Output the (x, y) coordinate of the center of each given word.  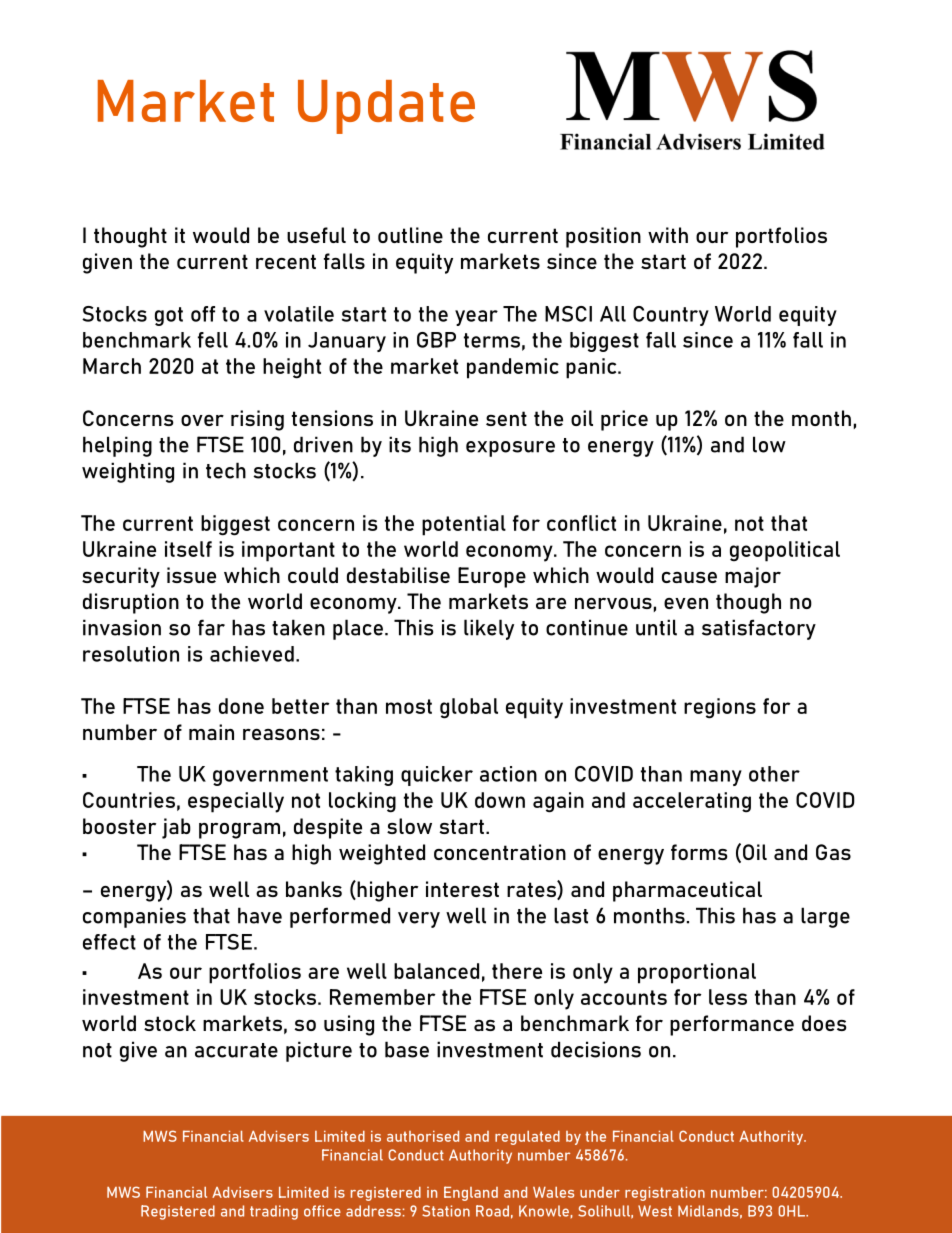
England (471, 1193)
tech (226, 470)
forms (699, 852)
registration (665, 1194)
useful (316, 235)
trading (274, 1212)
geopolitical (785, 551)
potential (464, 525)
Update (386, 107)
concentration (500, 852)
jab (176, 828)
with (668, 235)
